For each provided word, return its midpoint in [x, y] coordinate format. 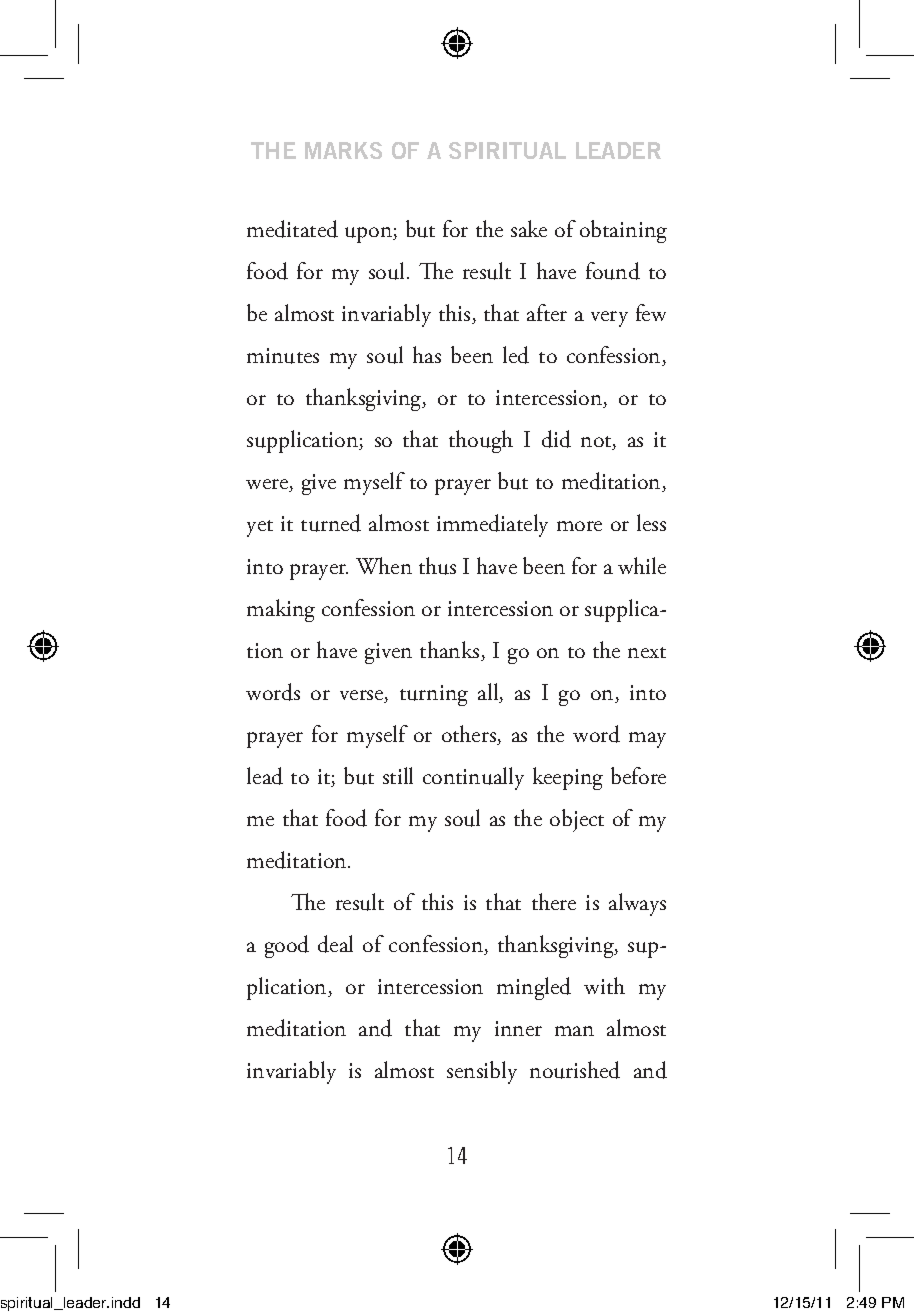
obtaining [623, 231]
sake [529, 228]
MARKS [343, 150]
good [287, 946]
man [574, 1031]
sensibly [482, 1072]
